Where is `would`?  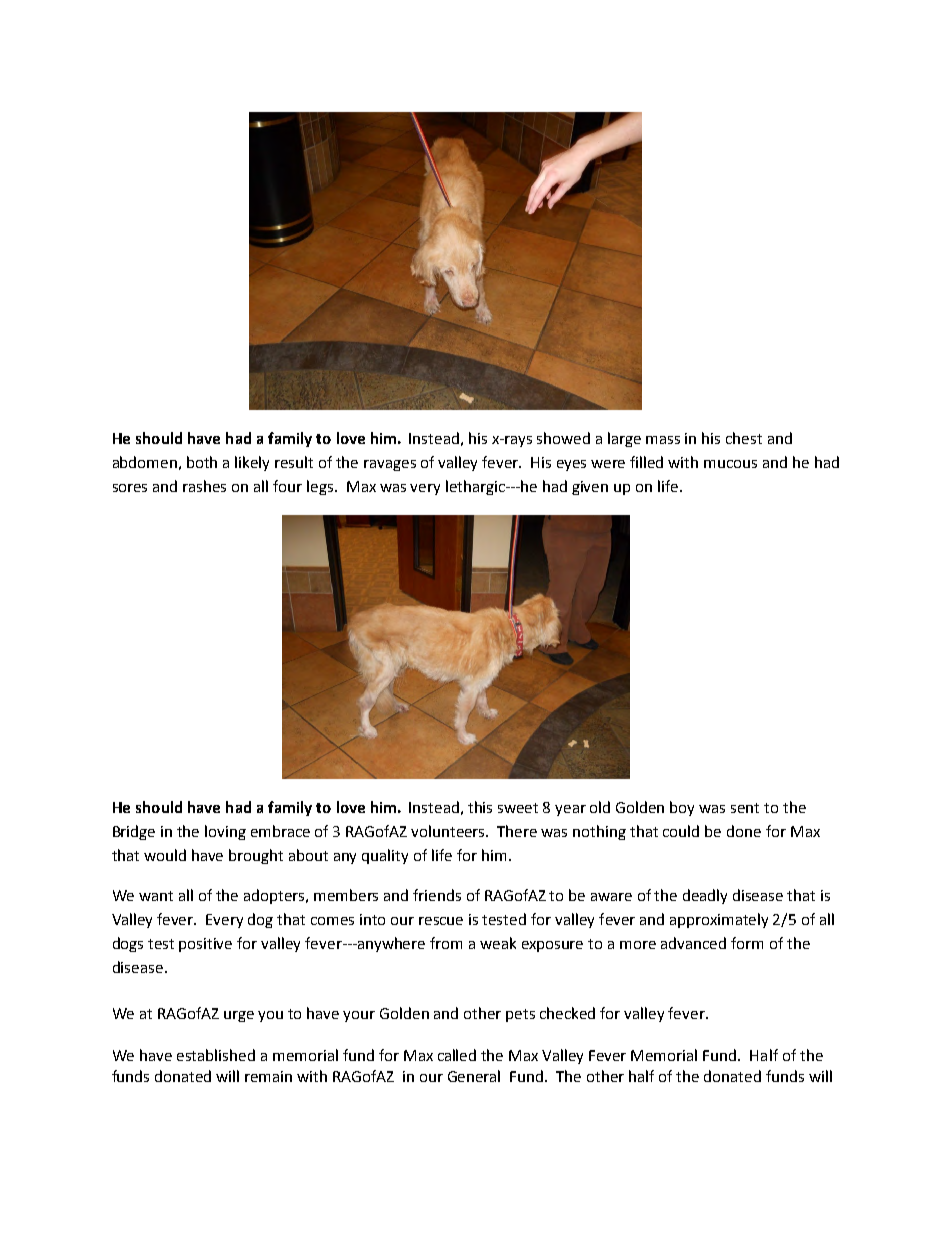
would is located at coordinates (165, 855).
